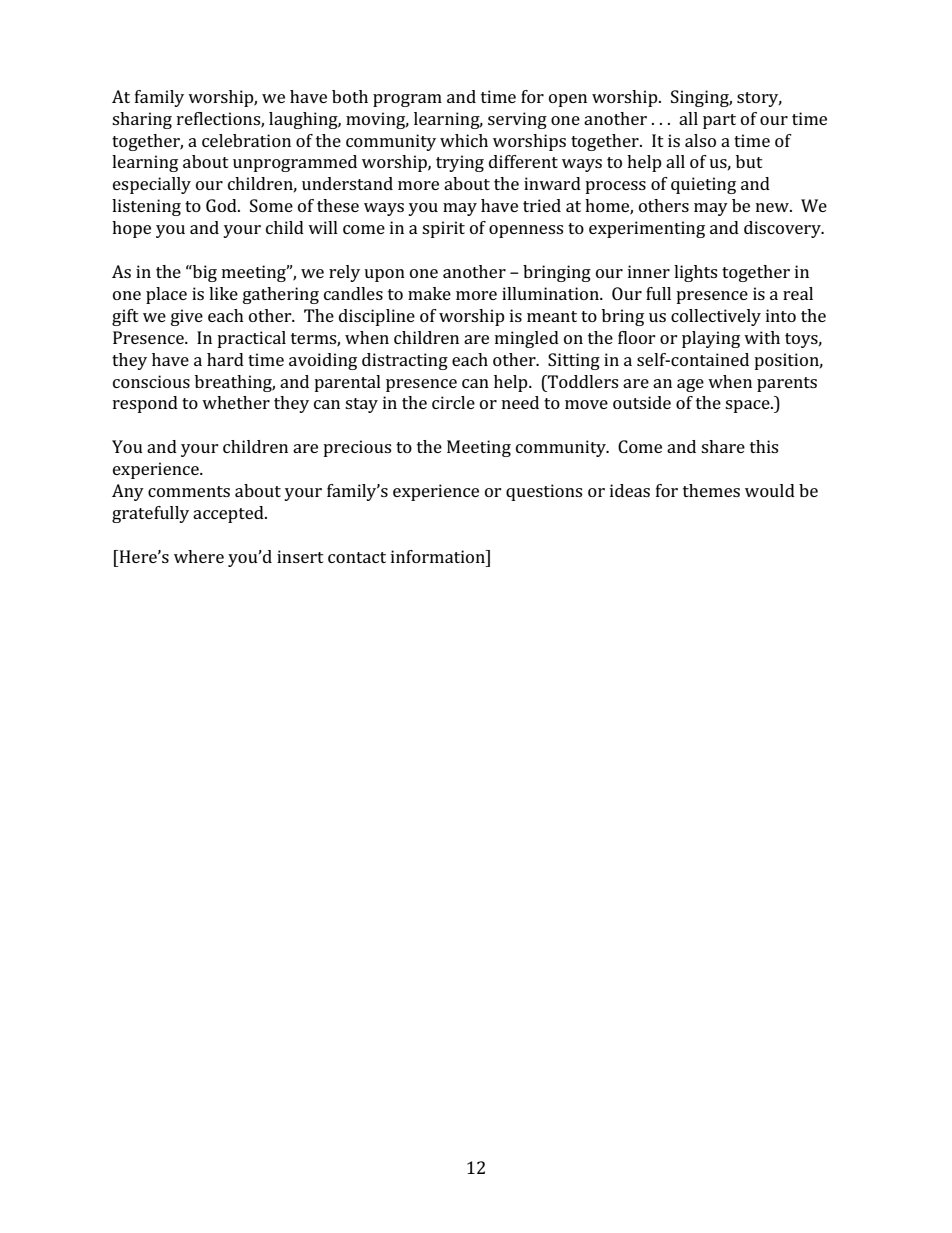 The width and height of the screenshot is (952, 1233). Describe the element at coordinates (773, 207) in the screenshot. I see `new` at that location.
